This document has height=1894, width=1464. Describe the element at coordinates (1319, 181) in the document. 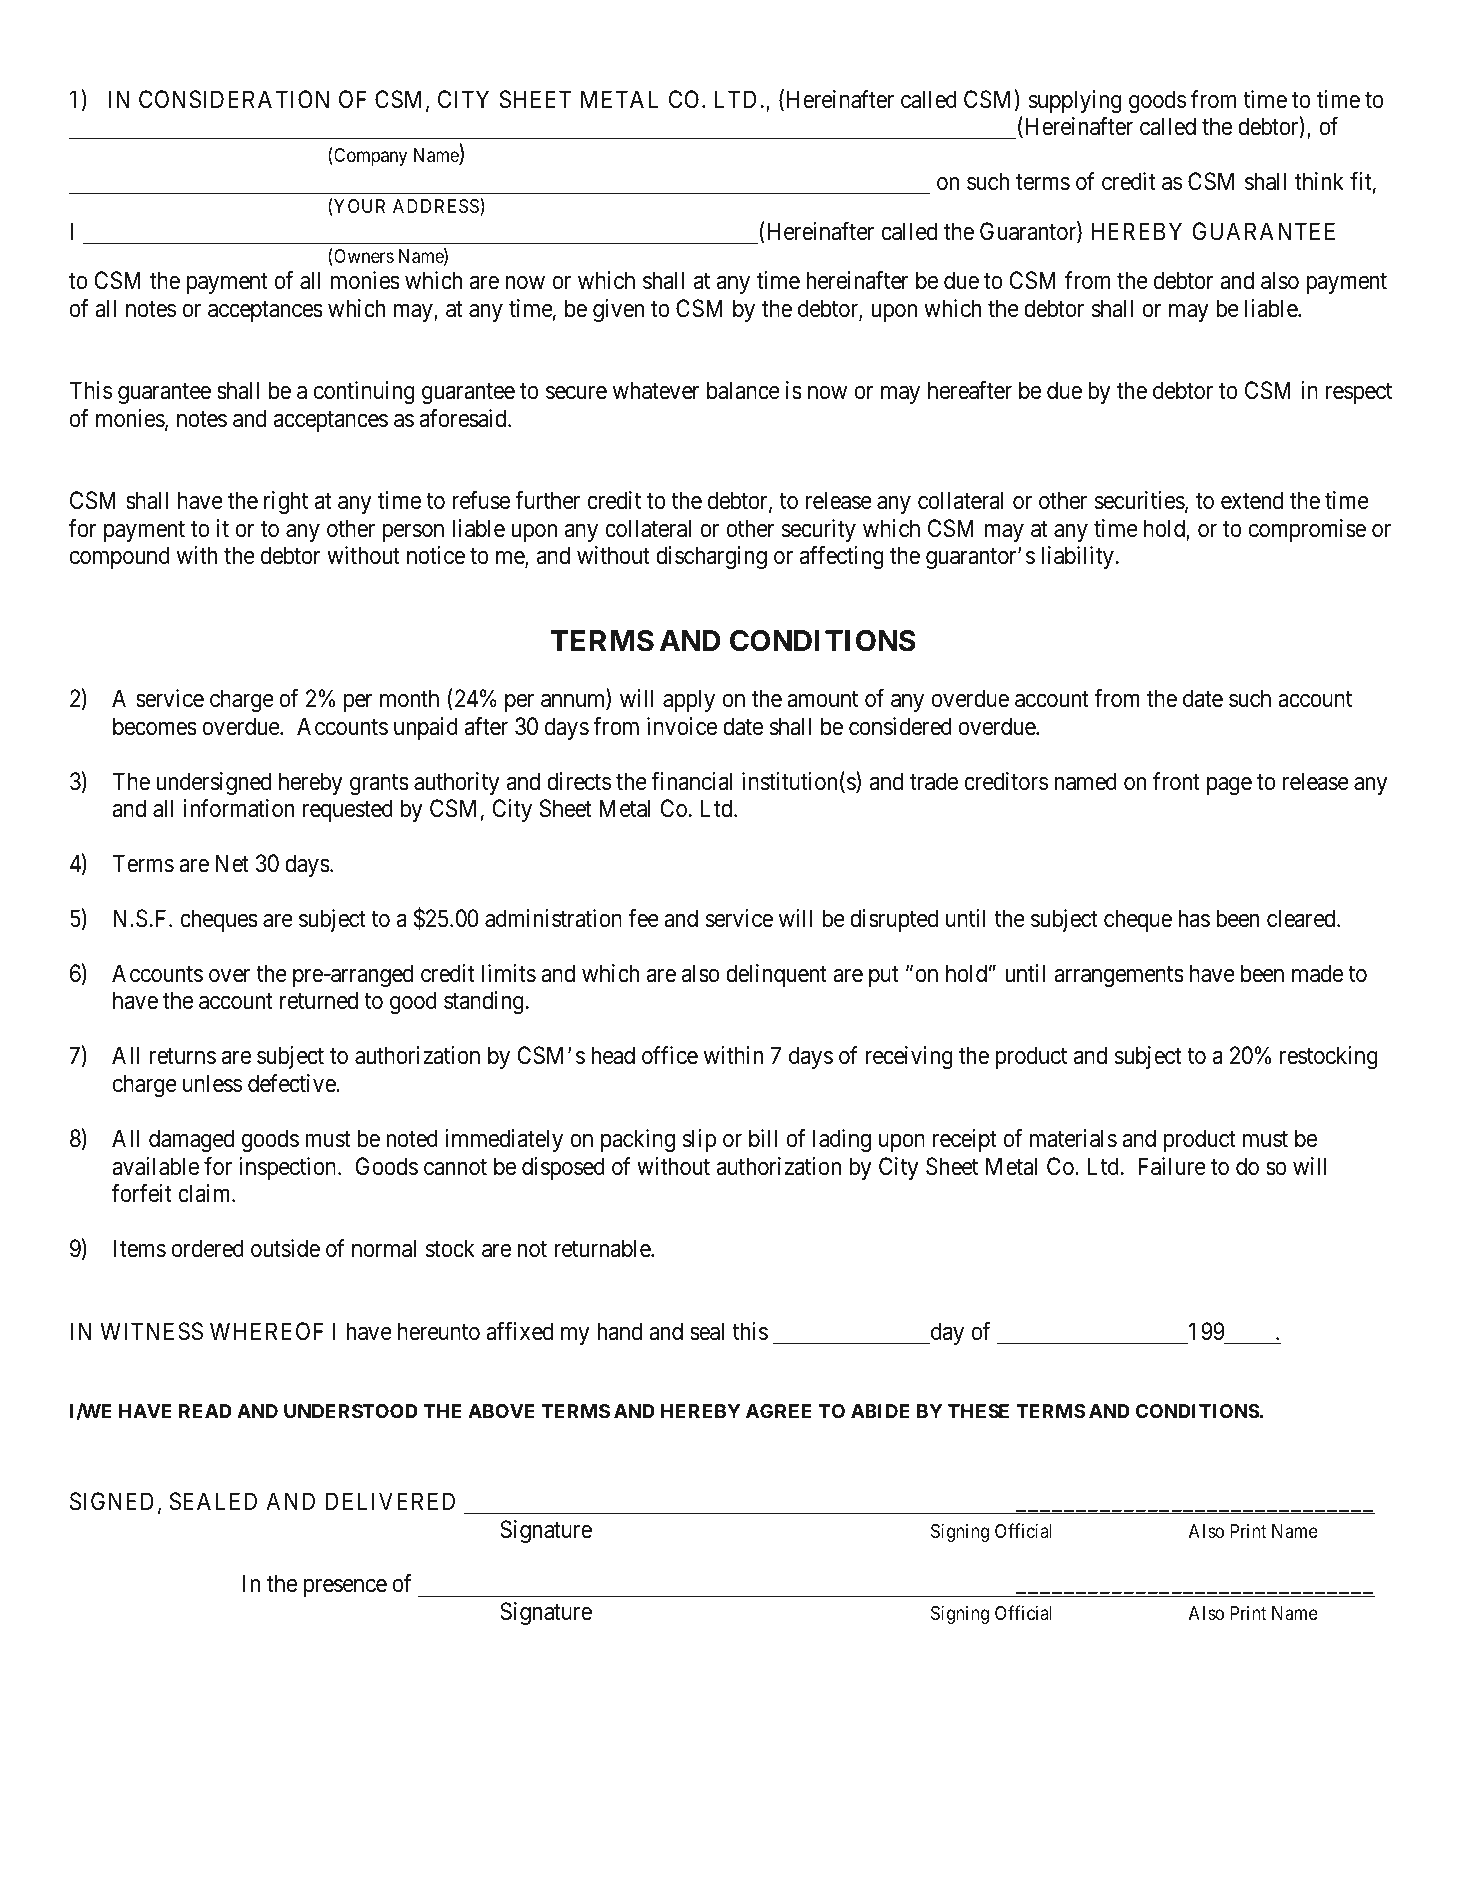

I see `think` at that location.
